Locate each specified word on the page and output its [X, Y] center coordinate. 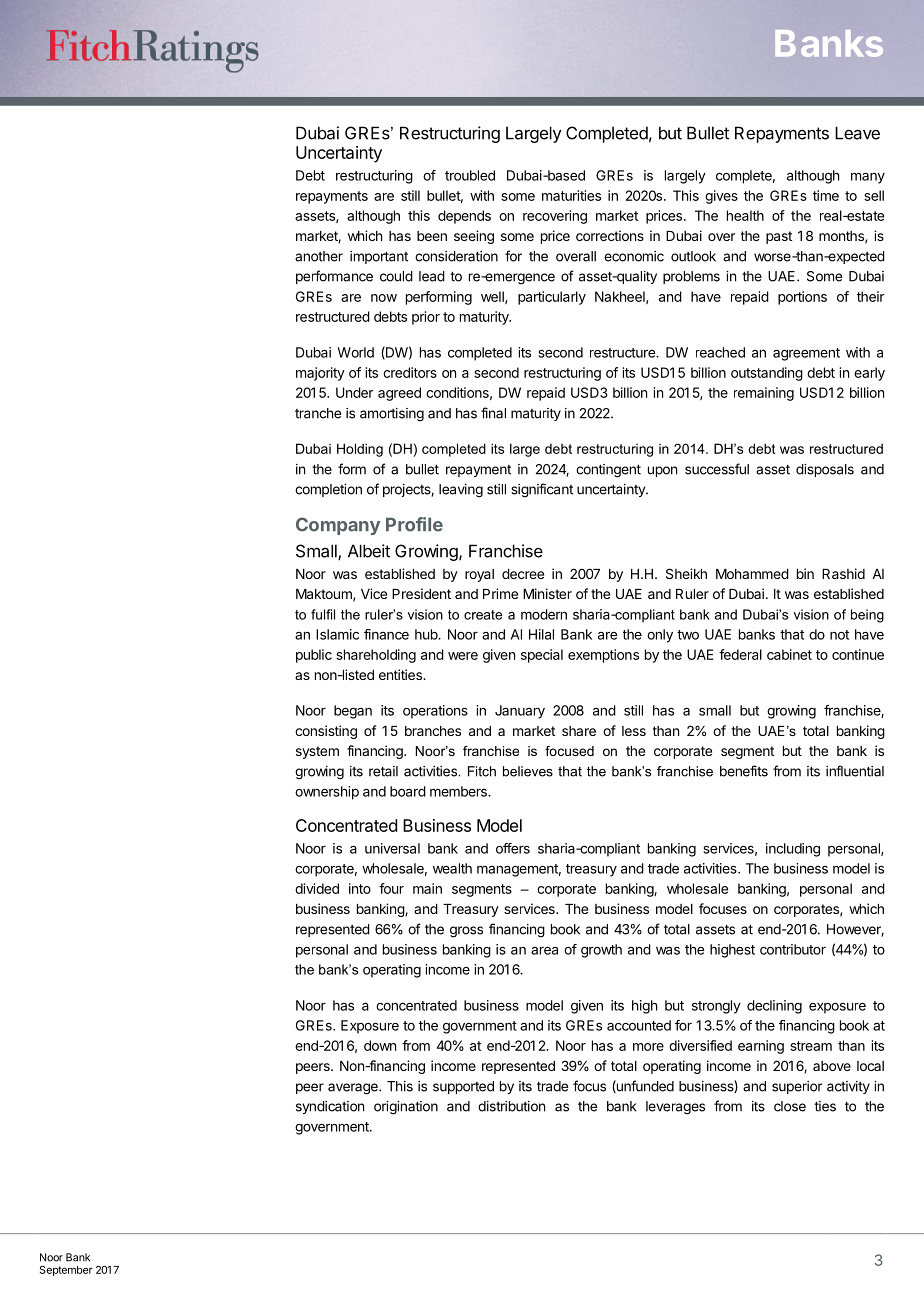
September [66, 1271]
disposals [825, 470]
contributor [793, 949]
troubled [470, 175]
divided [317, 888]
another [319, 256]
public [314, 656]
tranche [318, 413]
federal [740, 654]
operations [435, 712]
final [493, 413]
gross [466, 932]
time [826, 195]
